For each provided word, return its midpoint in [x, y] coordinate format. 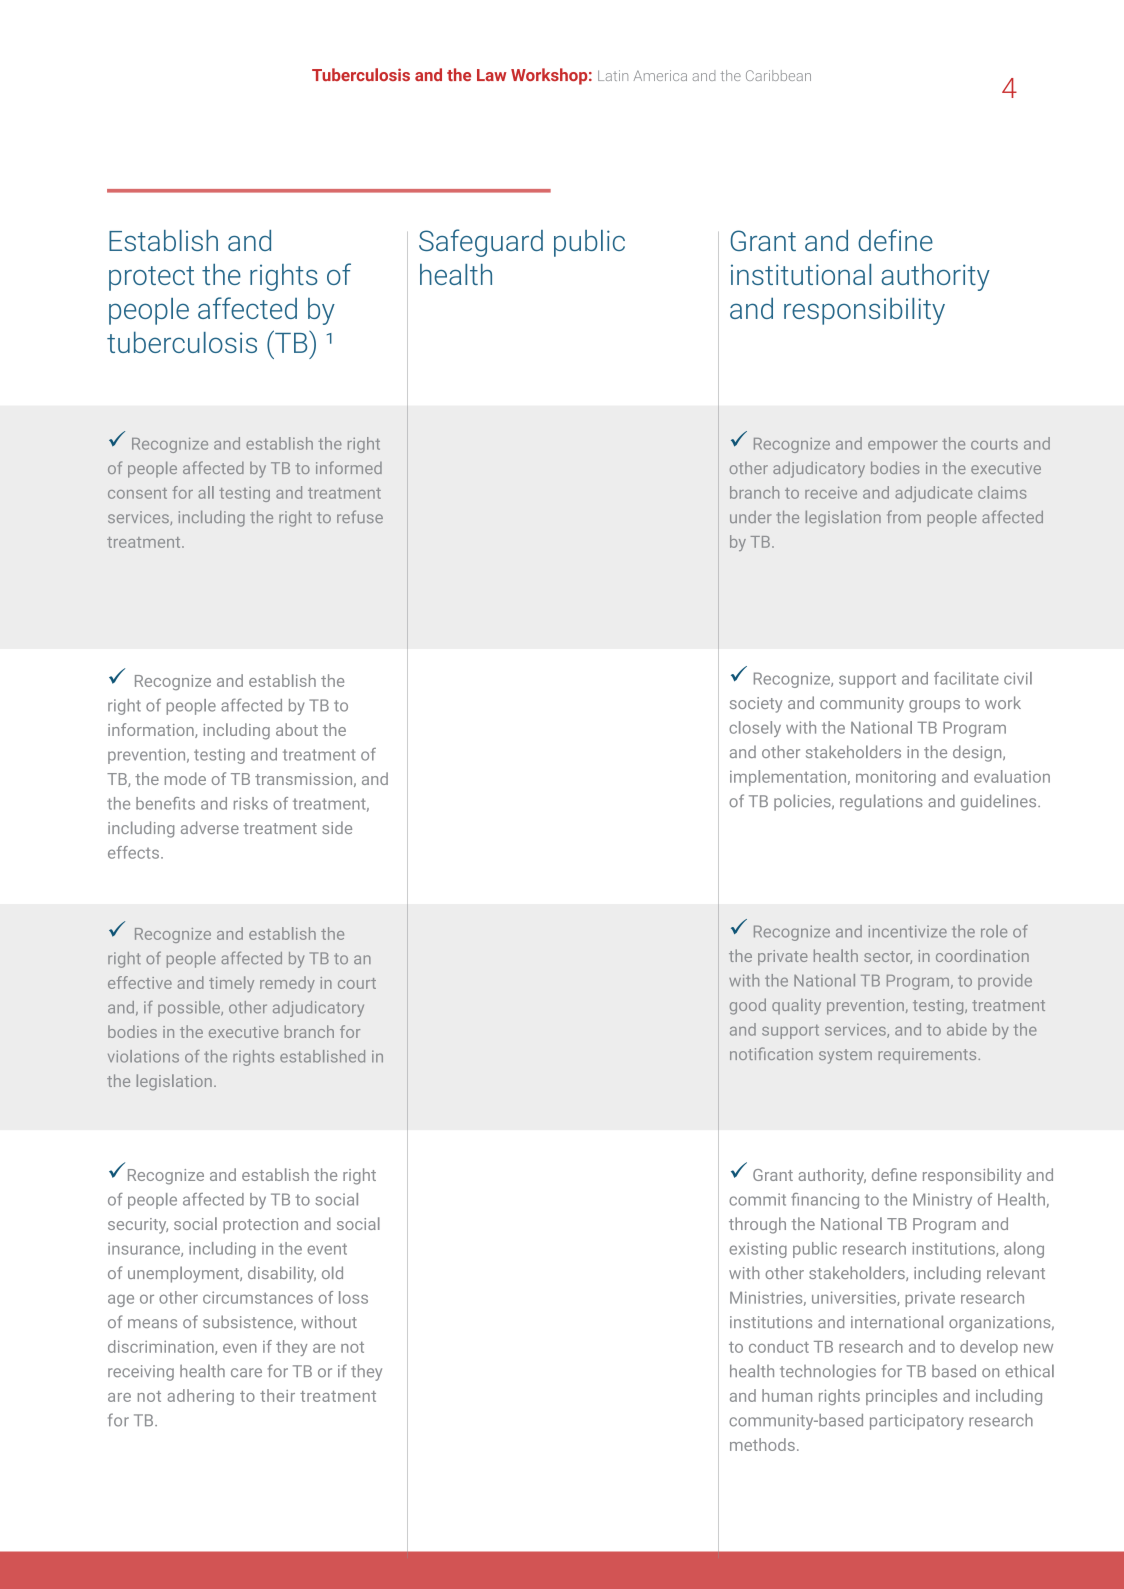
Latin [613, 75]
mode [185, 778]
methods [762, 1444]
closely [755, 729]
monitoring [896, 778]
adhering [201, 1397]
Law [491, 75]
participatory [917, 1422]
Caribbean [778, 75]
